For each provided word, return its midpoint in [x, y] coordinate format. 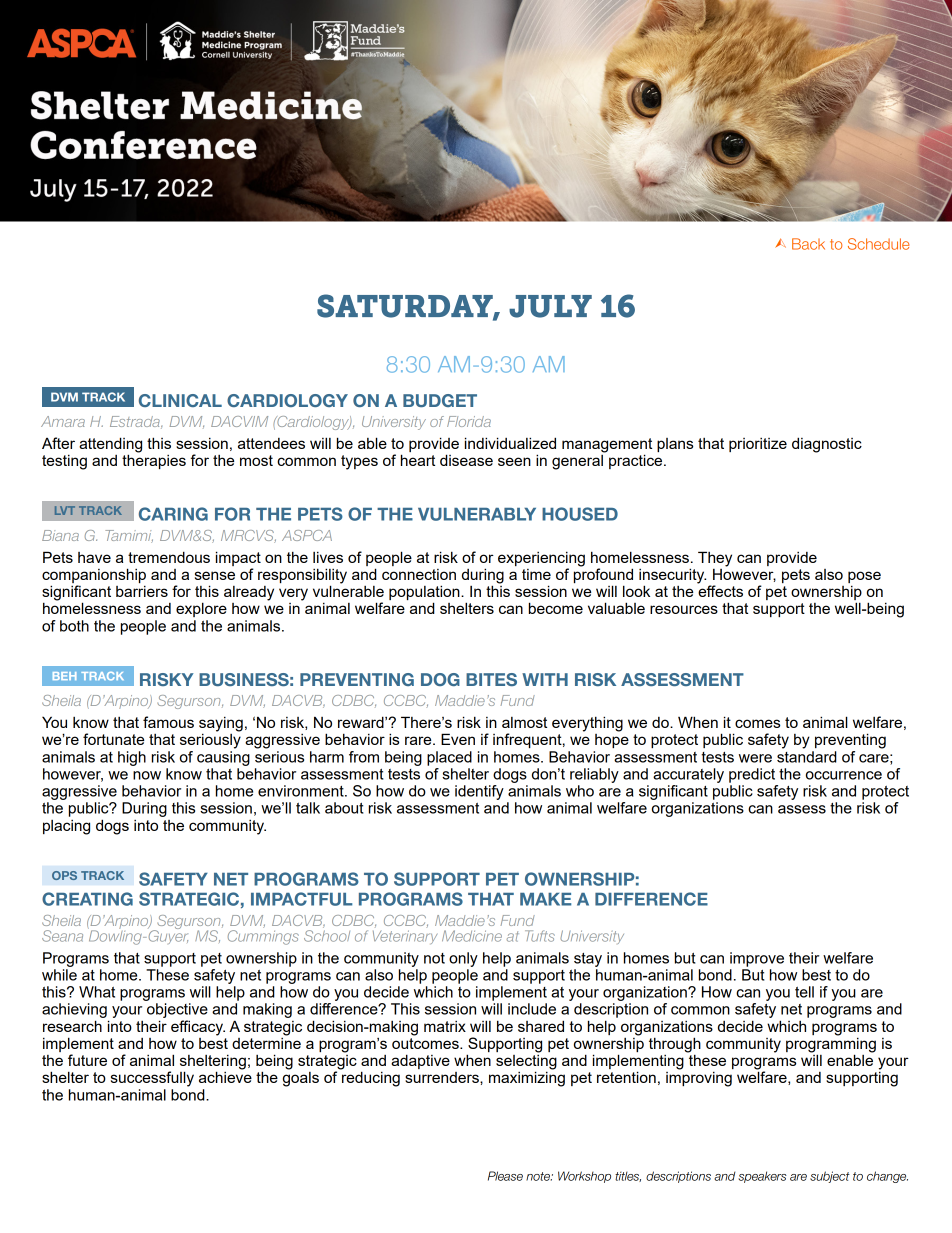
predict [752, 775]
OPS [64, 875]
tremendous [169, 557]
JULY [550, 306]
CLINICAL [180, 400]
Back [808, 244]
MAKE [545, 899]
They [715, 559]
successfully [152, 1079]
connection [419, 574]
